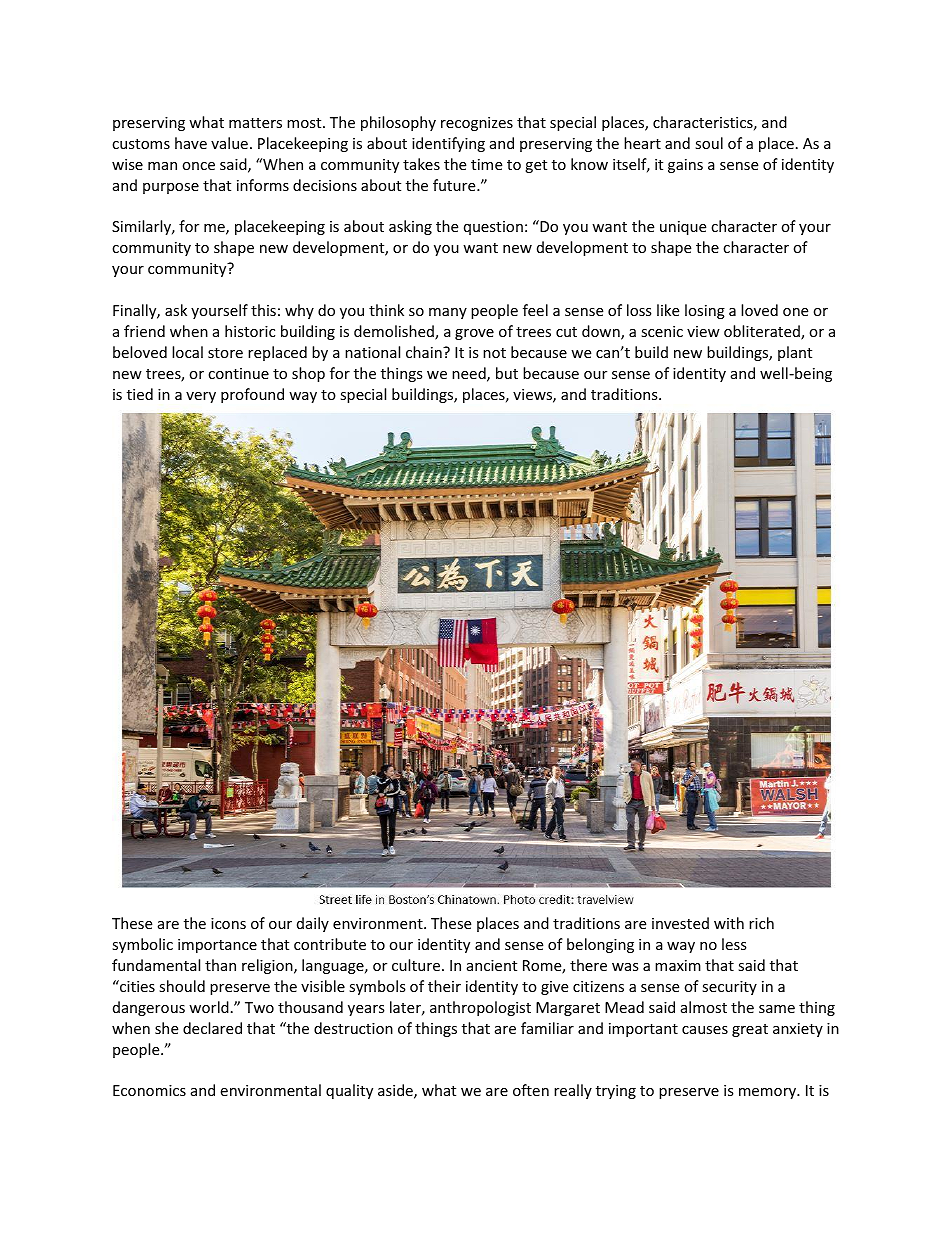 The image size is (952, 1233). I want to click on very, so click(201, 397).
